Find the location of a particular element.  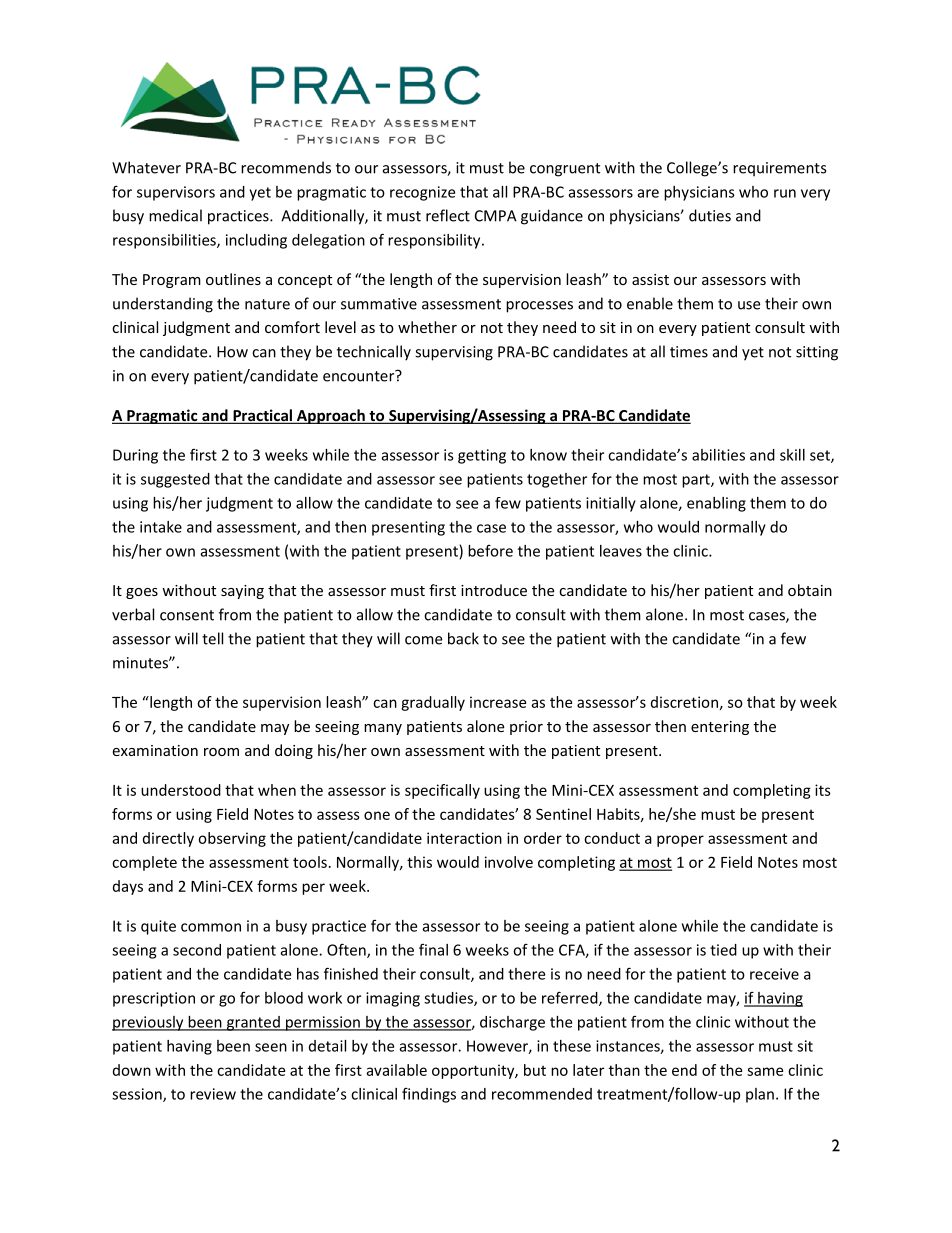

understood is located at coordinates (181, 790).
